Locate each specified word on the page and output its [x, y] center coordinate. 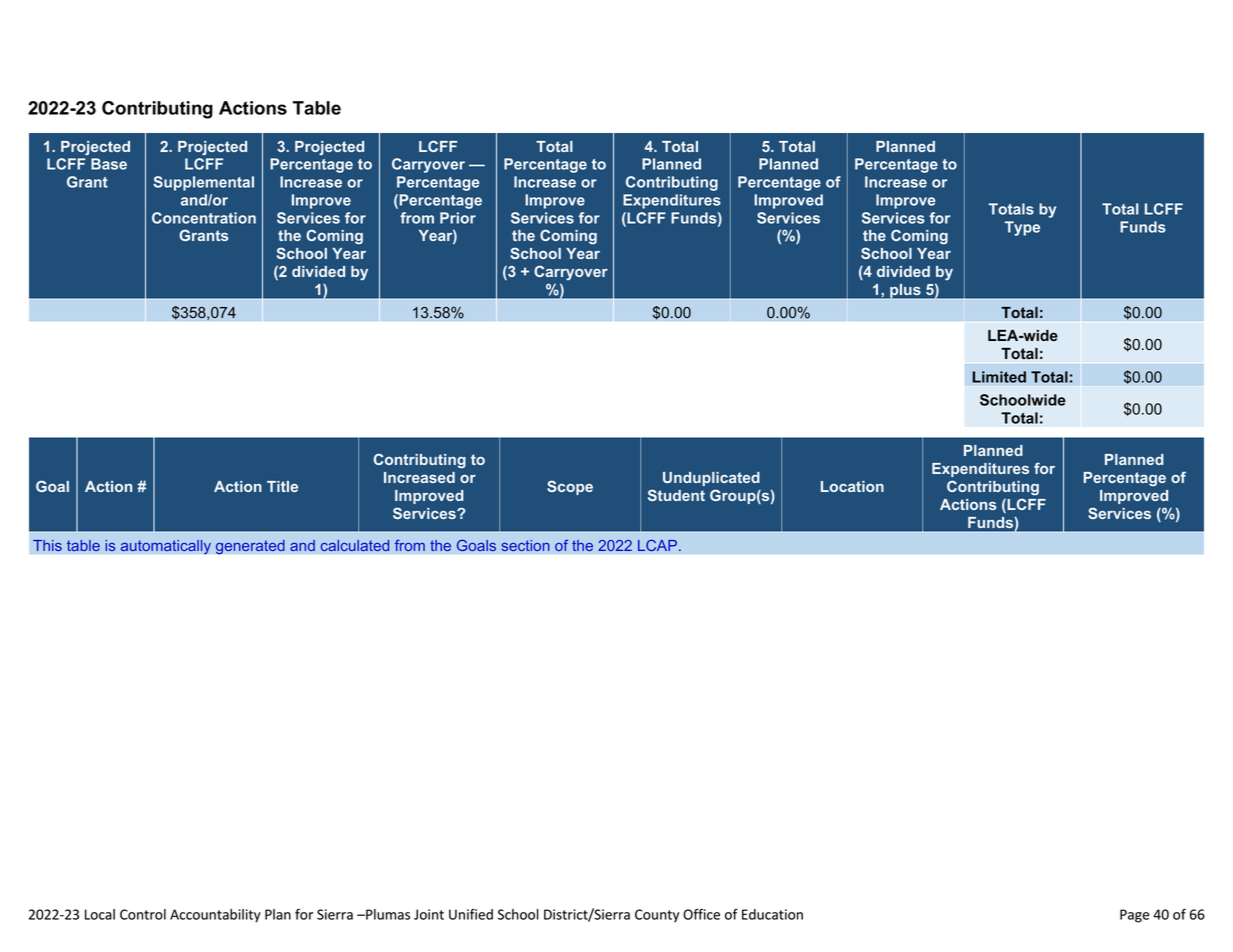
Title [282, 486]
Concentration [204, 218]
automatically [166, 547]
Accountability [215, 916]
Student [676, 495]
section [525, 545]
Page [1134, 916]
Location [852, 486]
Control [143, 914]
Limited [999, 377]
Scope [570, 487]
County [657, 916]
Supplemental [203, 183]
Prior [458, 218]
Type [1022, 228]
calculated [354, 545]
